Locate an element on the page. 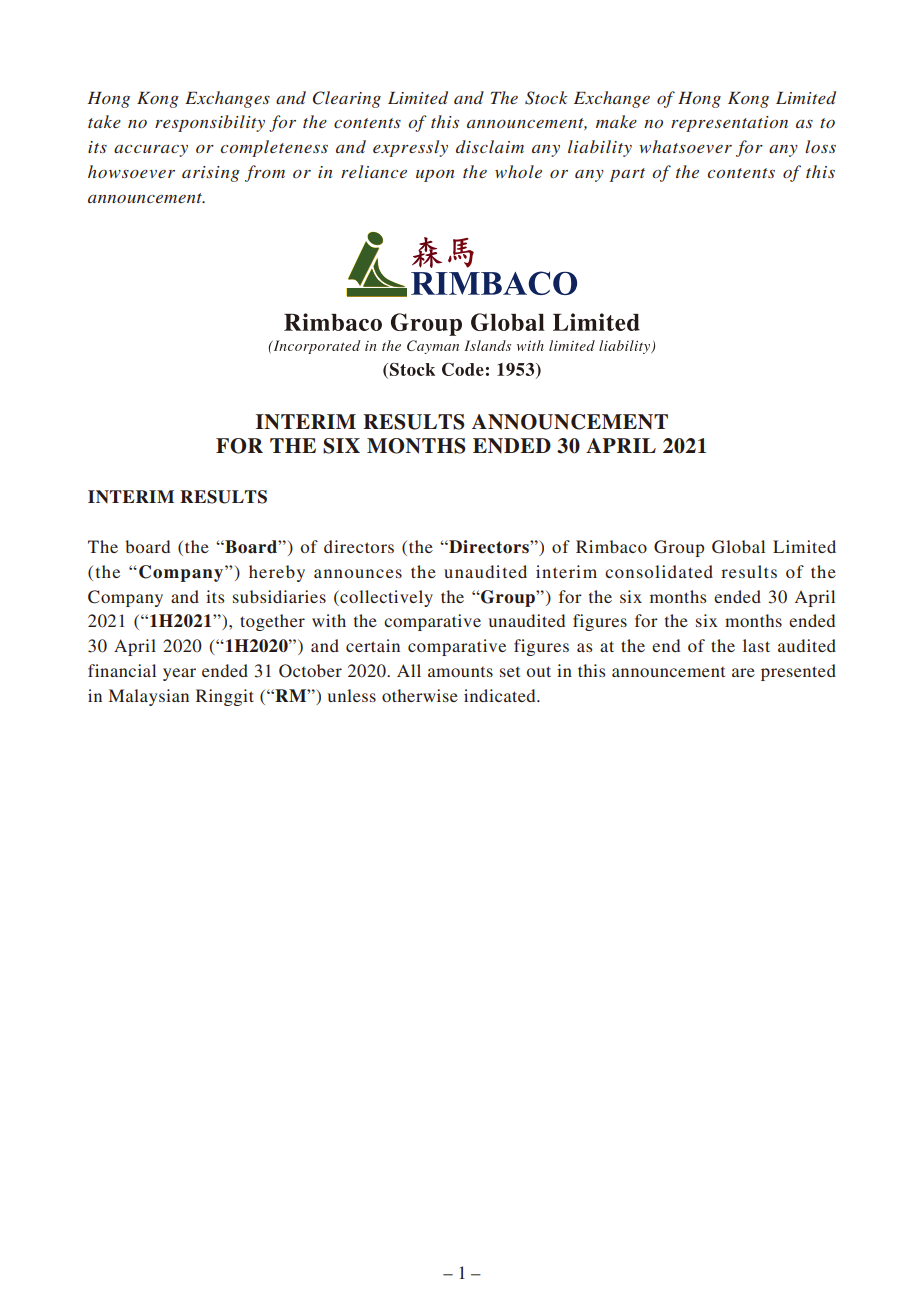 This image has width=924, height=1308. upon is located at coordinates (435, 176).
